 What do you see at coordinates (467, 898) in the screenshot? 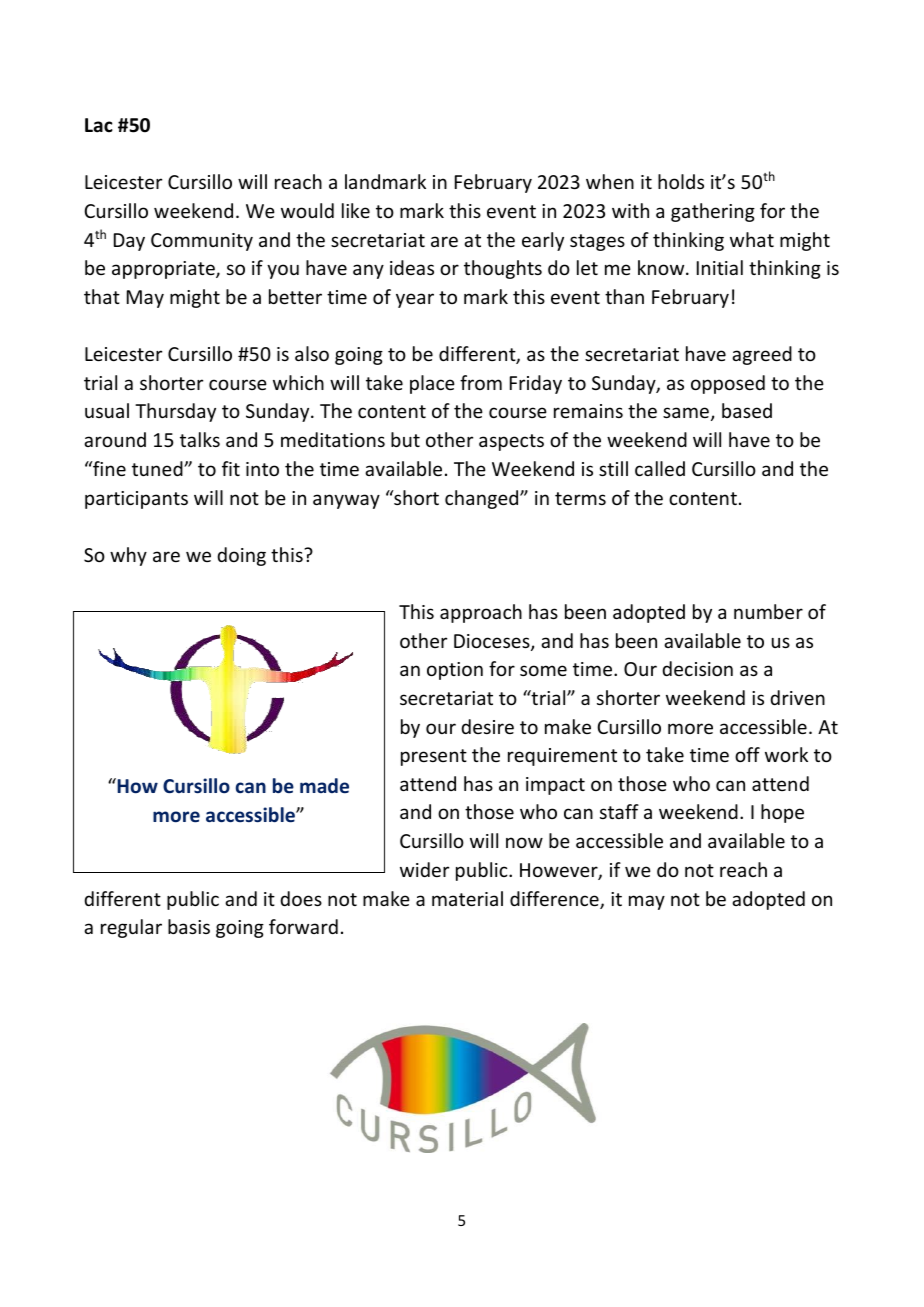
I see `material` at bounding box center [467, 898].
